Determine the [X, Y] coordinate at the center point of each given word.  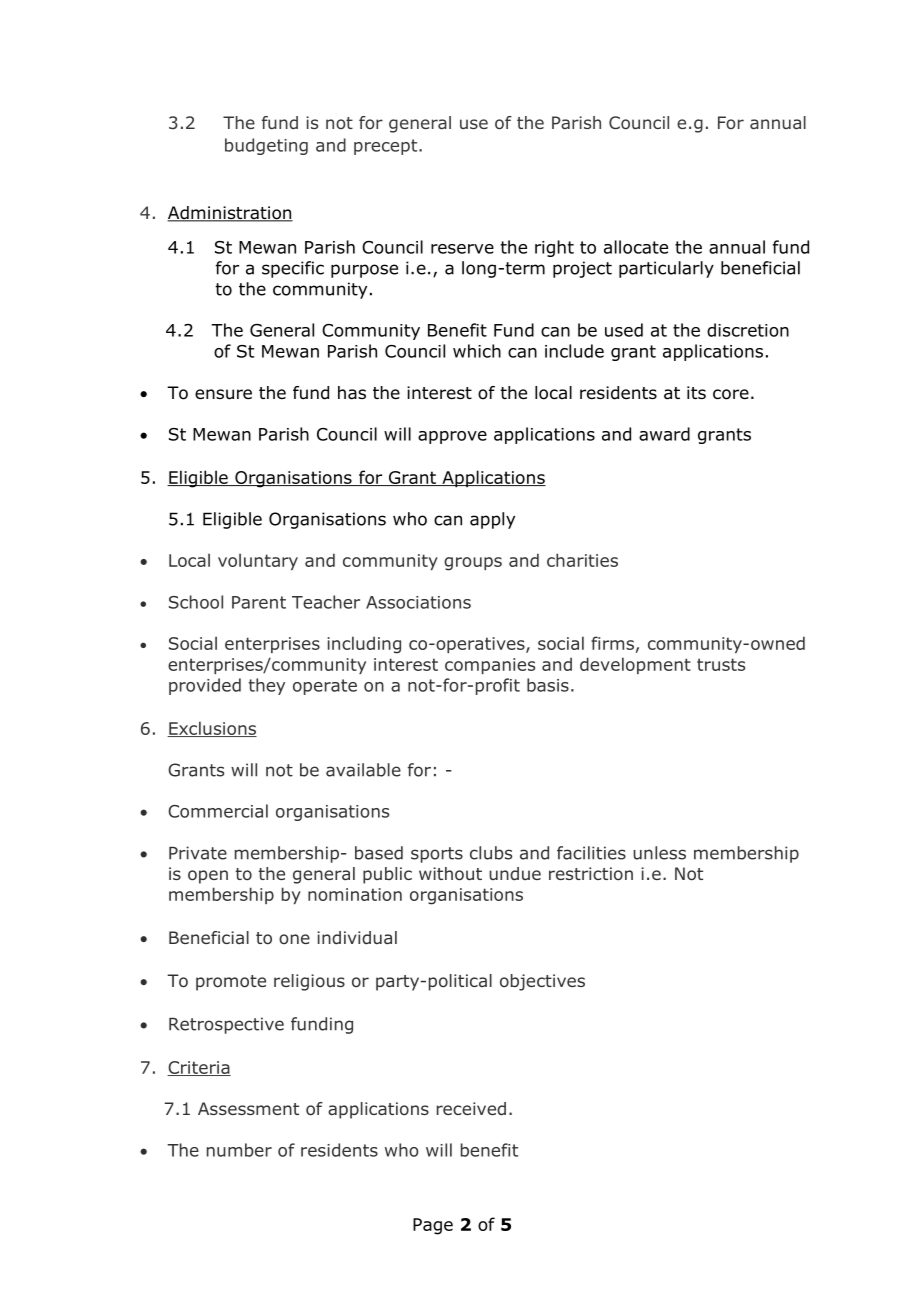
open [208, 877]
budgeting [266, 146]
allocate [636, 247]
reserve [462, 249]
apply [492, 520]
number [239, 1150]
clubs [491, 853]
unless [659, 853]
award [664, 434]
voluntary [258, 561]
